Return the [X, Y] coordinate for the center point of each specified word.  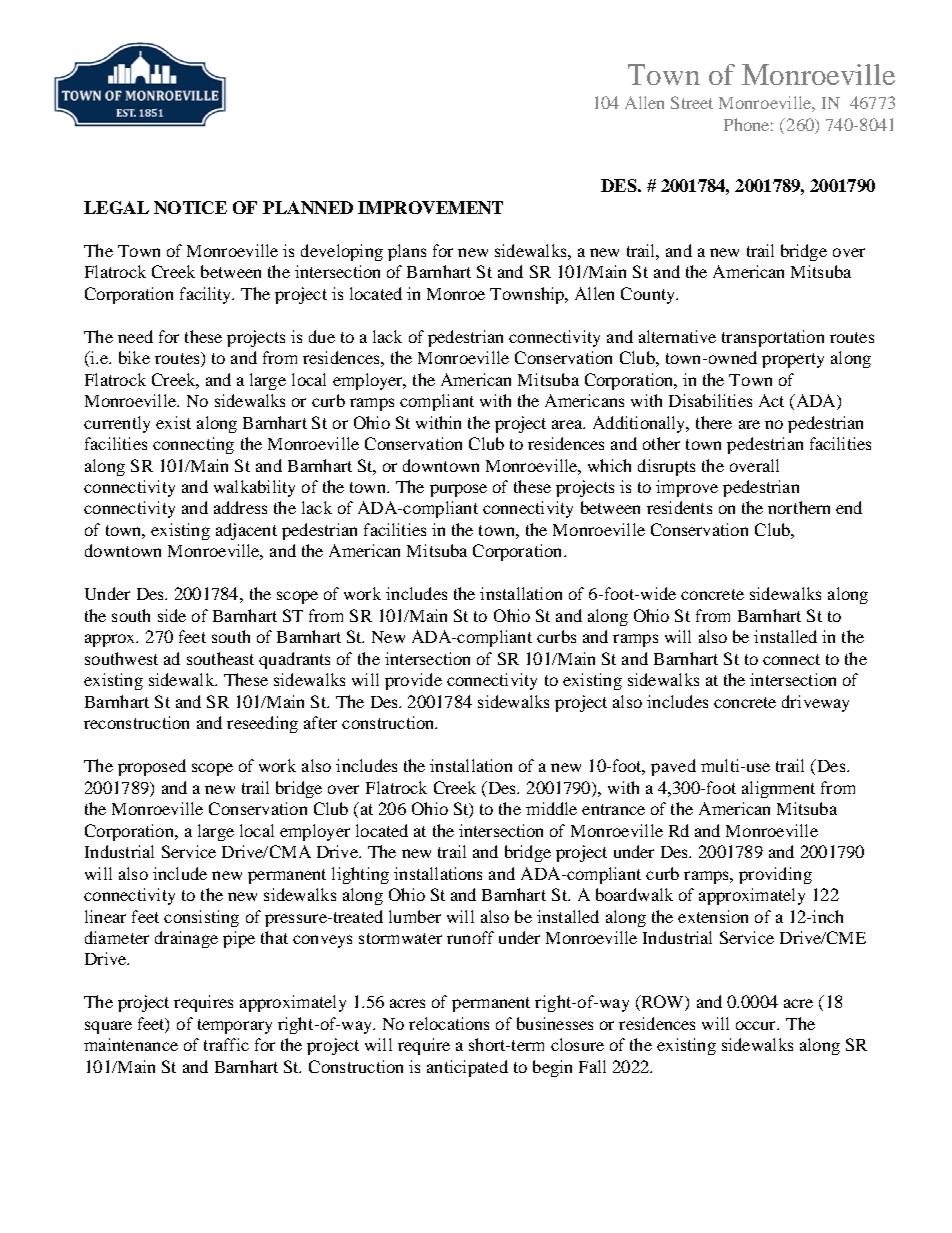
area [568, 424]
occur [757, 1025]
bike [134, 357]
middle [551, 808]
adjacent [246, 531]
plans [407, 252]
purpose [458, 490]
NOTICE [190, 207]
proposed [152, 767]
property [793, 360]
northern [799, 507]
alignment [778, 789]
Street [692, 102]
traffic [226, 1044]
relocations [449, 1023]
